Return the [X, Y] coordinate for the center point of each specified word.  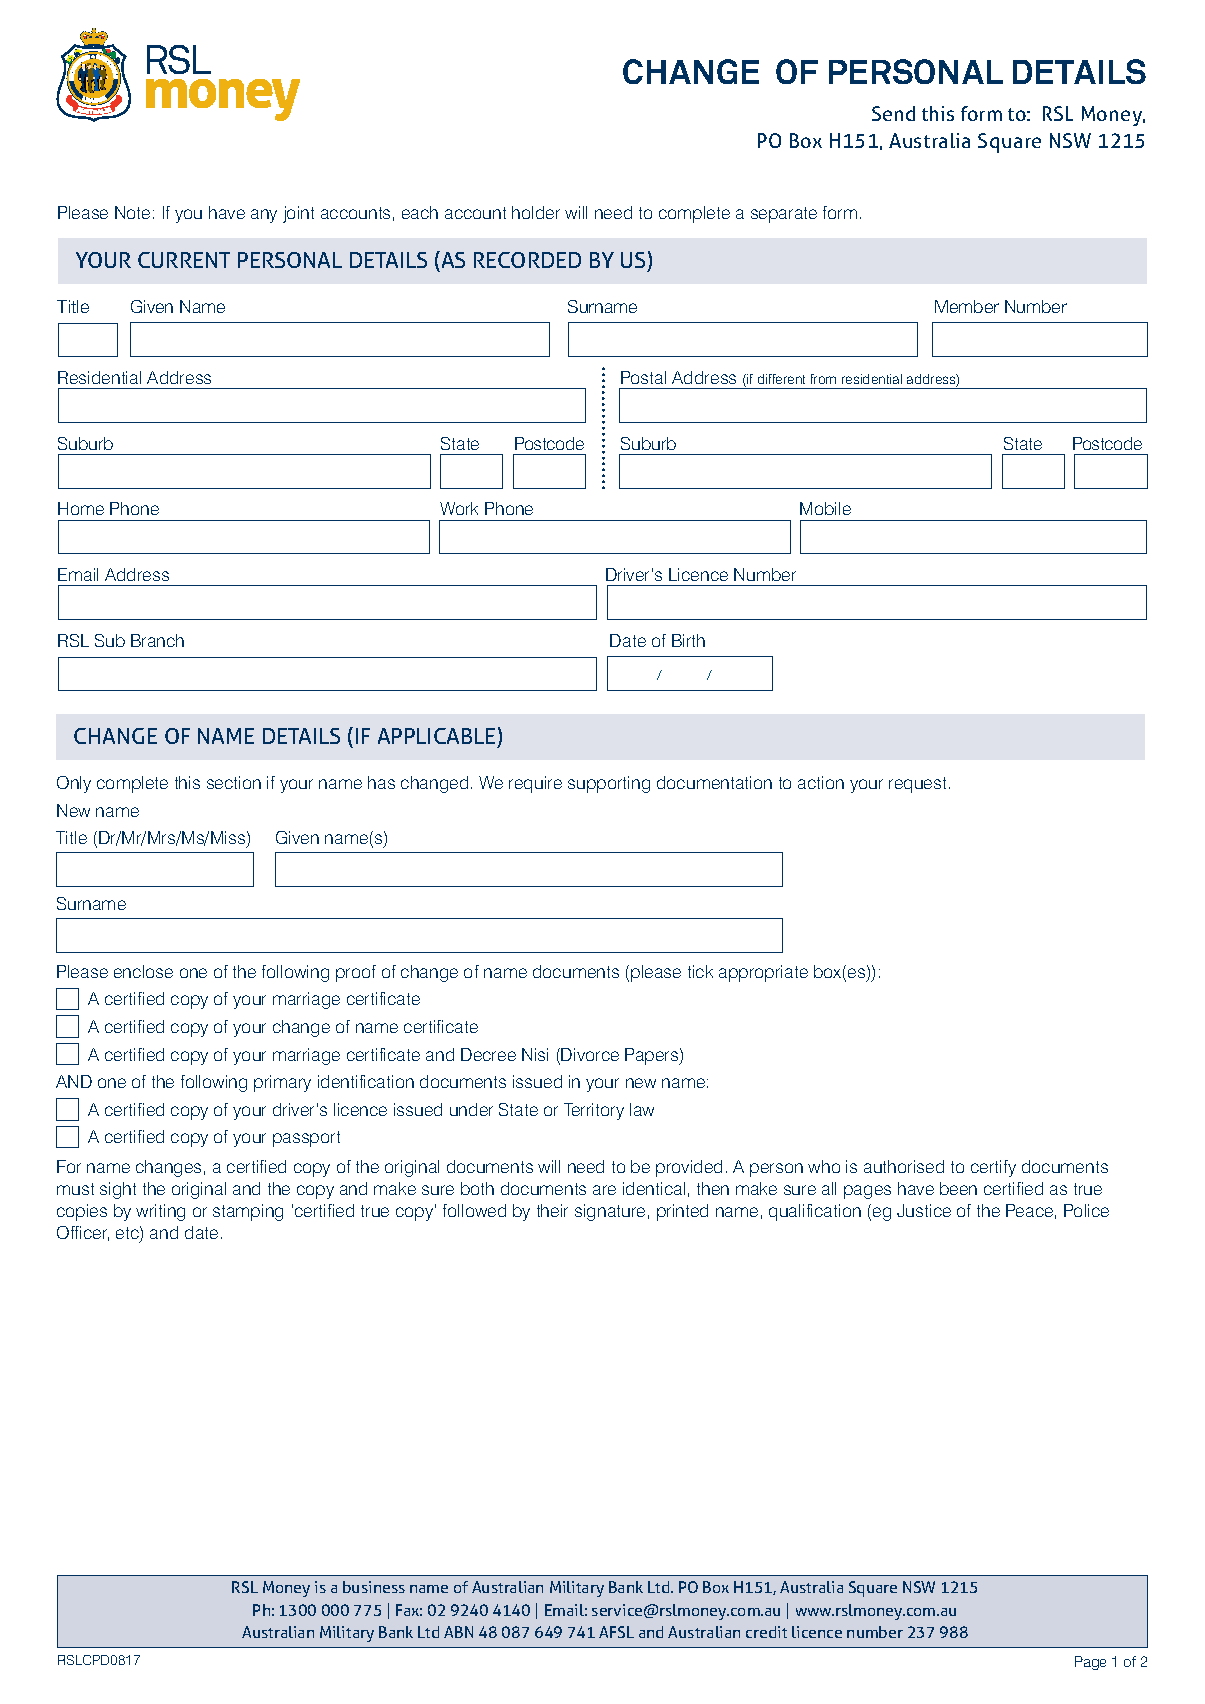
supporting [609, 784]
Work [459, 508]
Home [81, 508]
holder [536, 212]
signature [610, 1212]
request [917, 785]
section [234, 782]
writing [160, 1212]
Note [132, 212]
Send [893, 113]
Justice [924, 1210]
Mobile [825, 508]
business [374, 1587]
